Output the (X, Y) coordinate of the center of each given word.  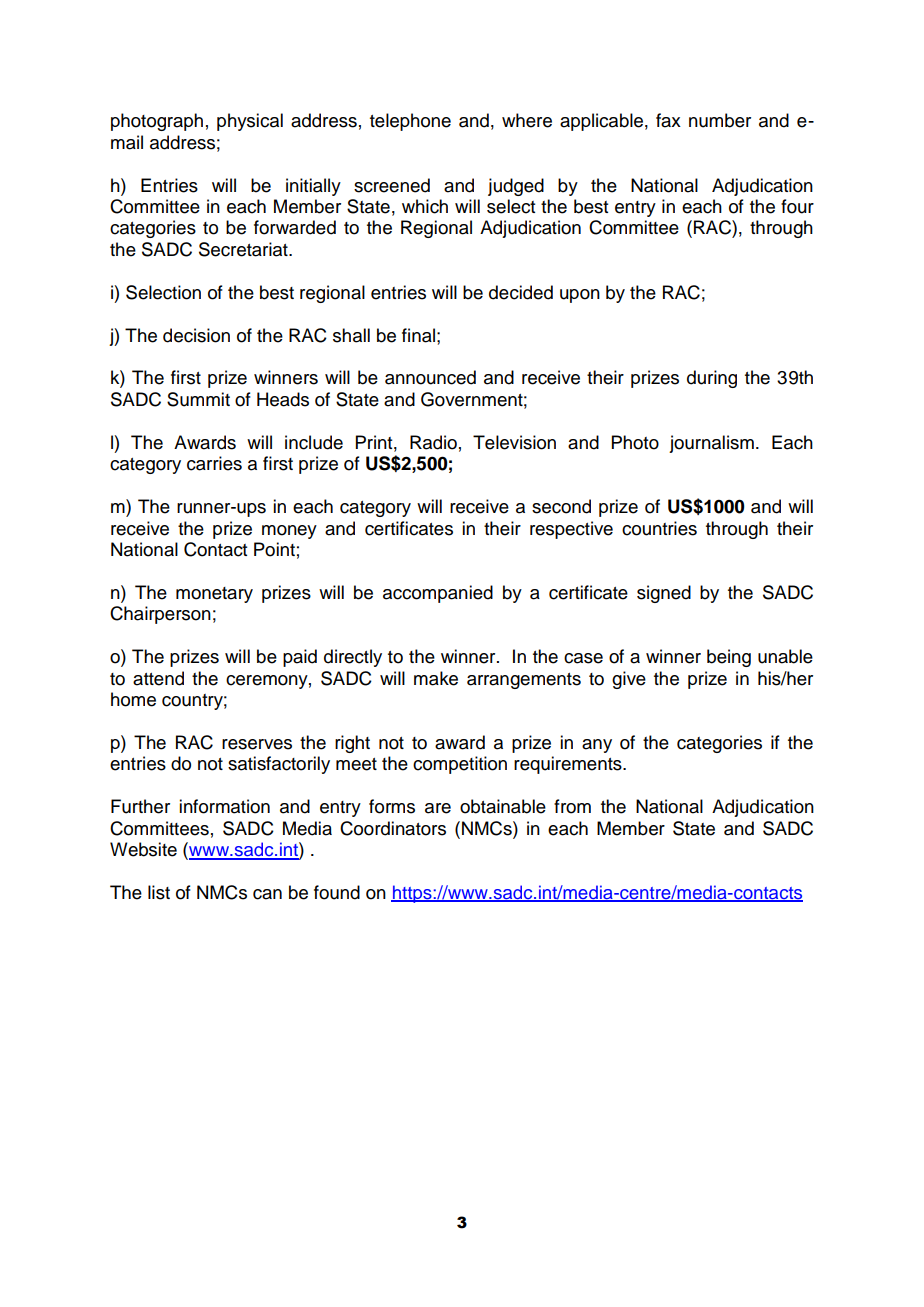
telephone (410, 122)
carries (214, 463)
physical (250, 122)
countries (659, 528)
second (561, 506)
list (159, 892)
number (720, 120)
